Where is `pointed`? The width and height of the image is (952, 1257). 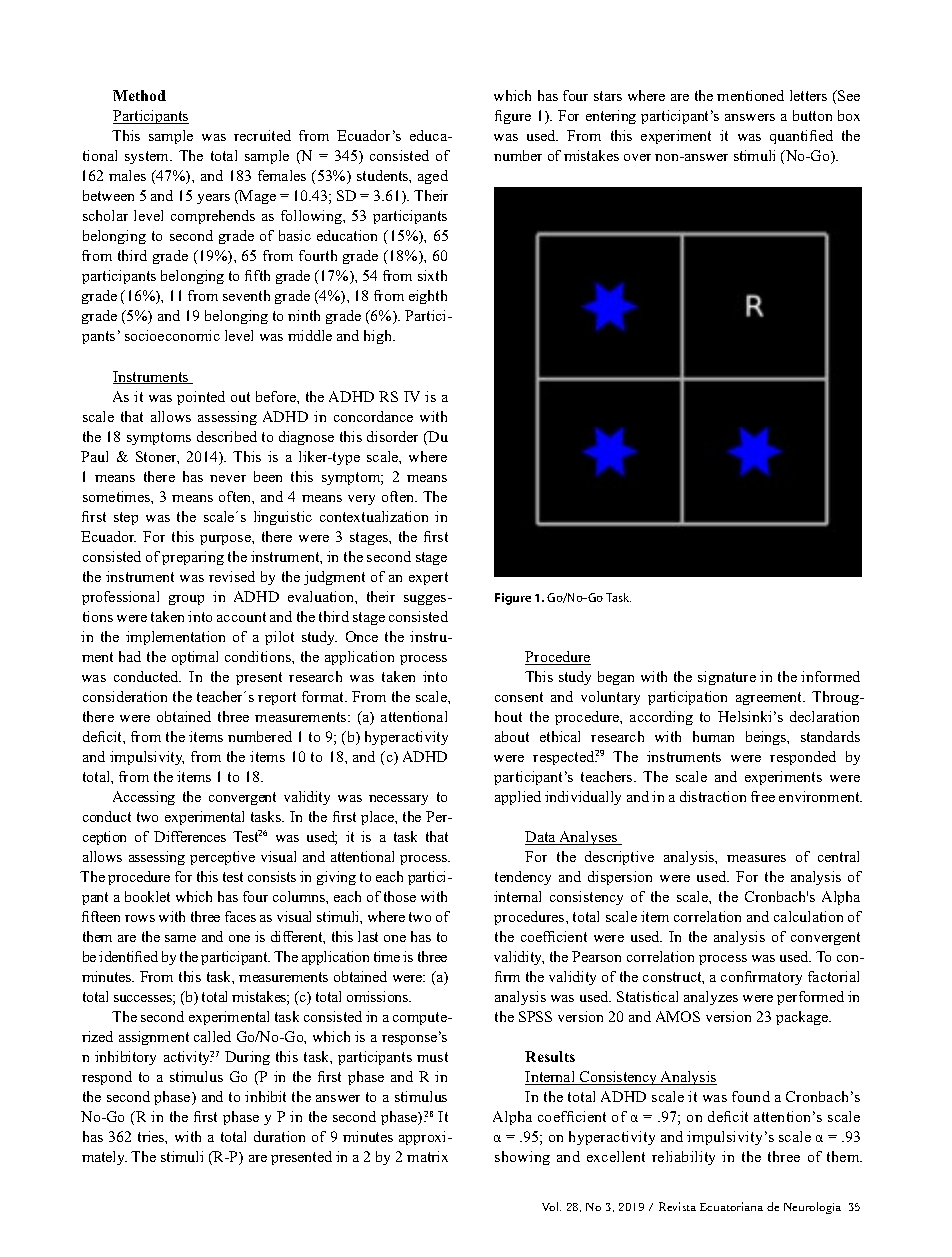 pointed is located at coordinates (201, 398).
